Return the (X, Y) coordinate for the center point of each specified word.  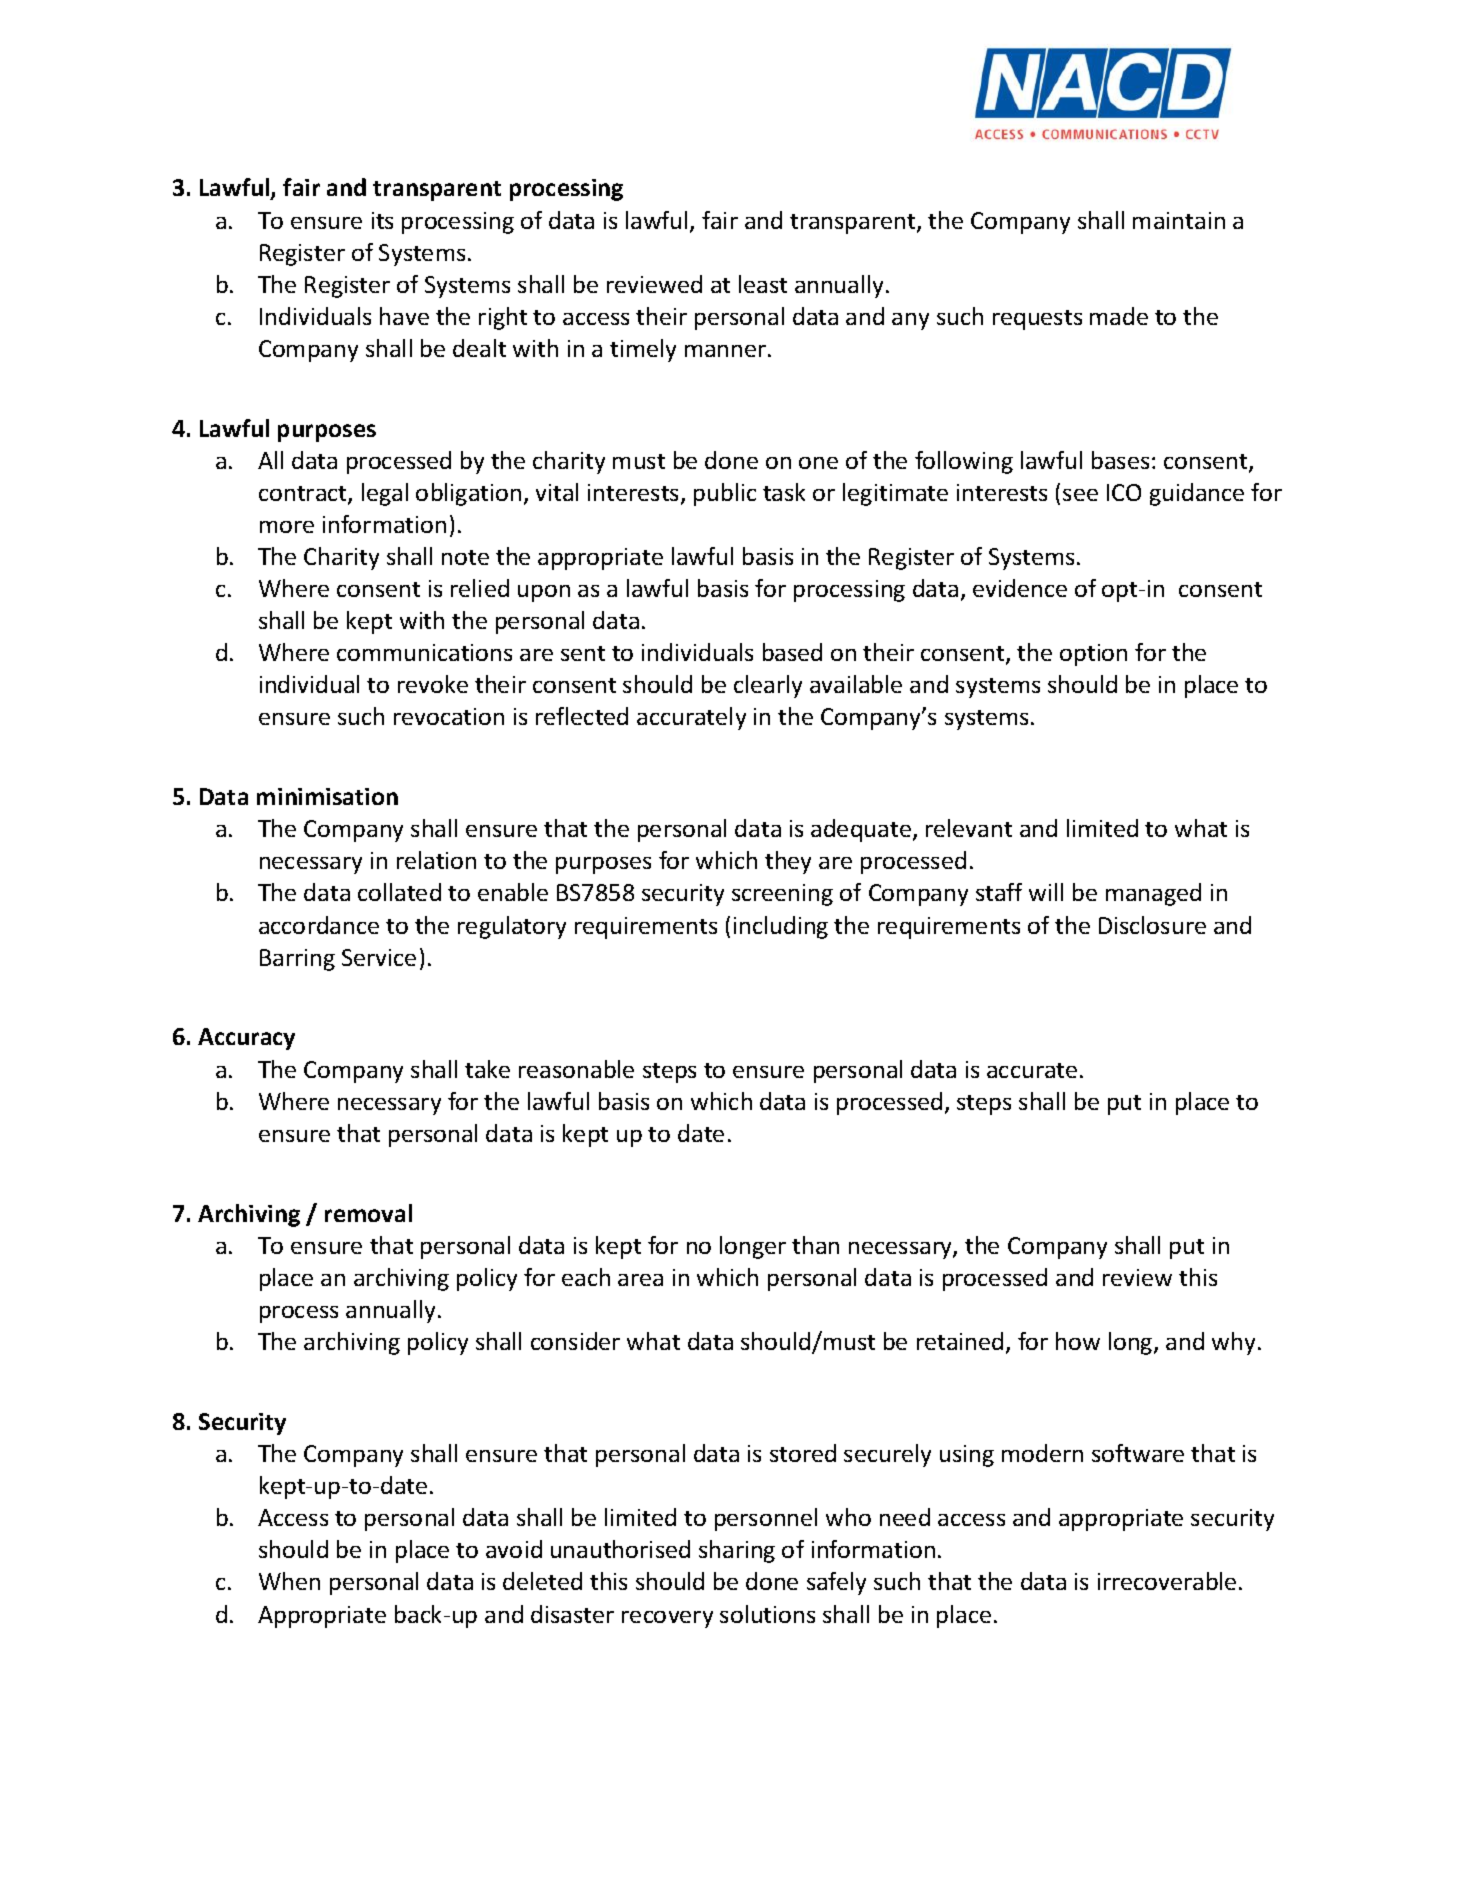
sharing (737, 1551)
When (289, 1581)
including (781, 927)
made (1119, 316)
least (763, 284)
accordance (319, 925)
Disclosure (1152, 925)
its (382, 220)
